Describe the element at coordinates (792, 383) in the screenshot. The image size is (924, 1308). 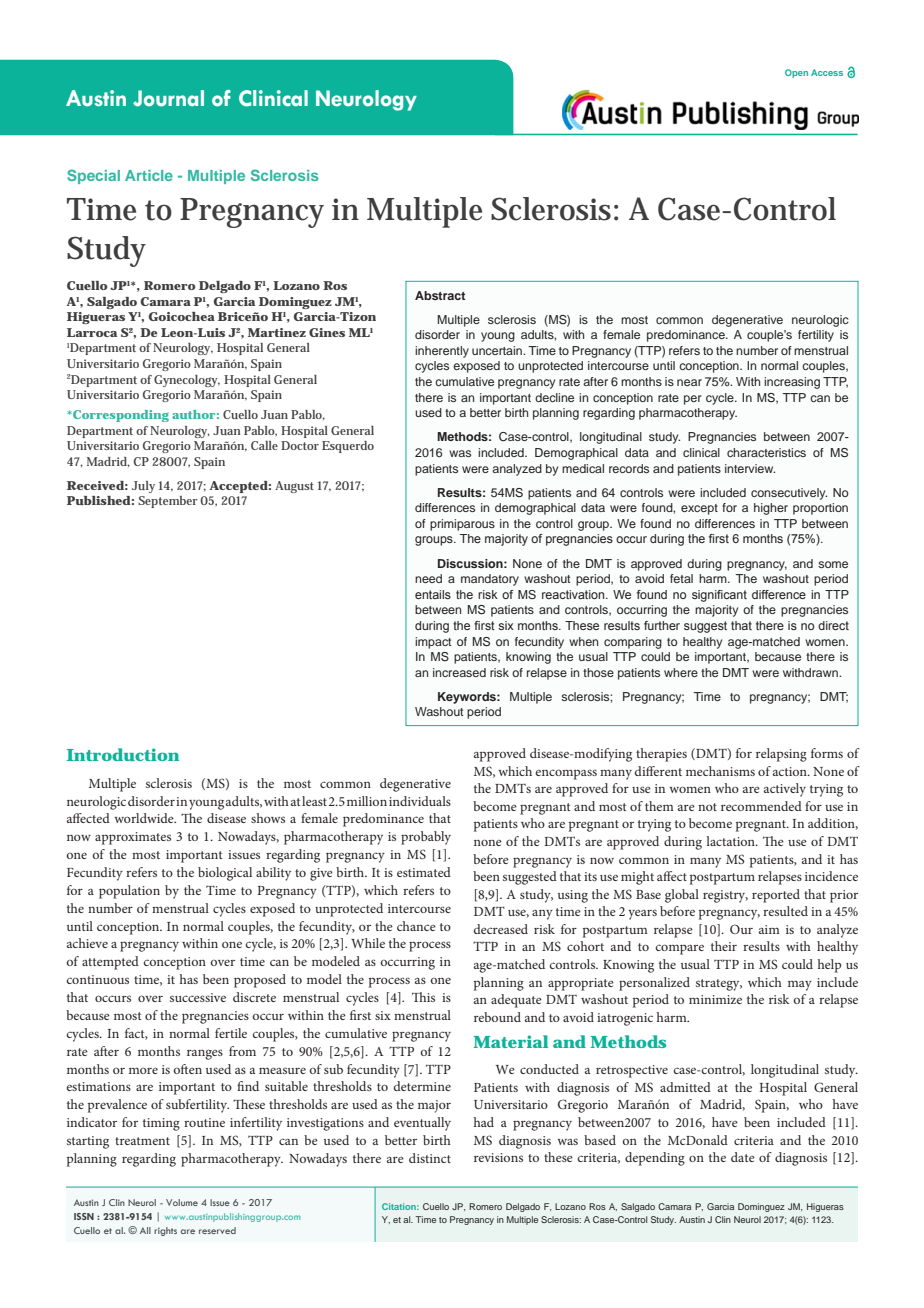
I see `increasing` at that location.
